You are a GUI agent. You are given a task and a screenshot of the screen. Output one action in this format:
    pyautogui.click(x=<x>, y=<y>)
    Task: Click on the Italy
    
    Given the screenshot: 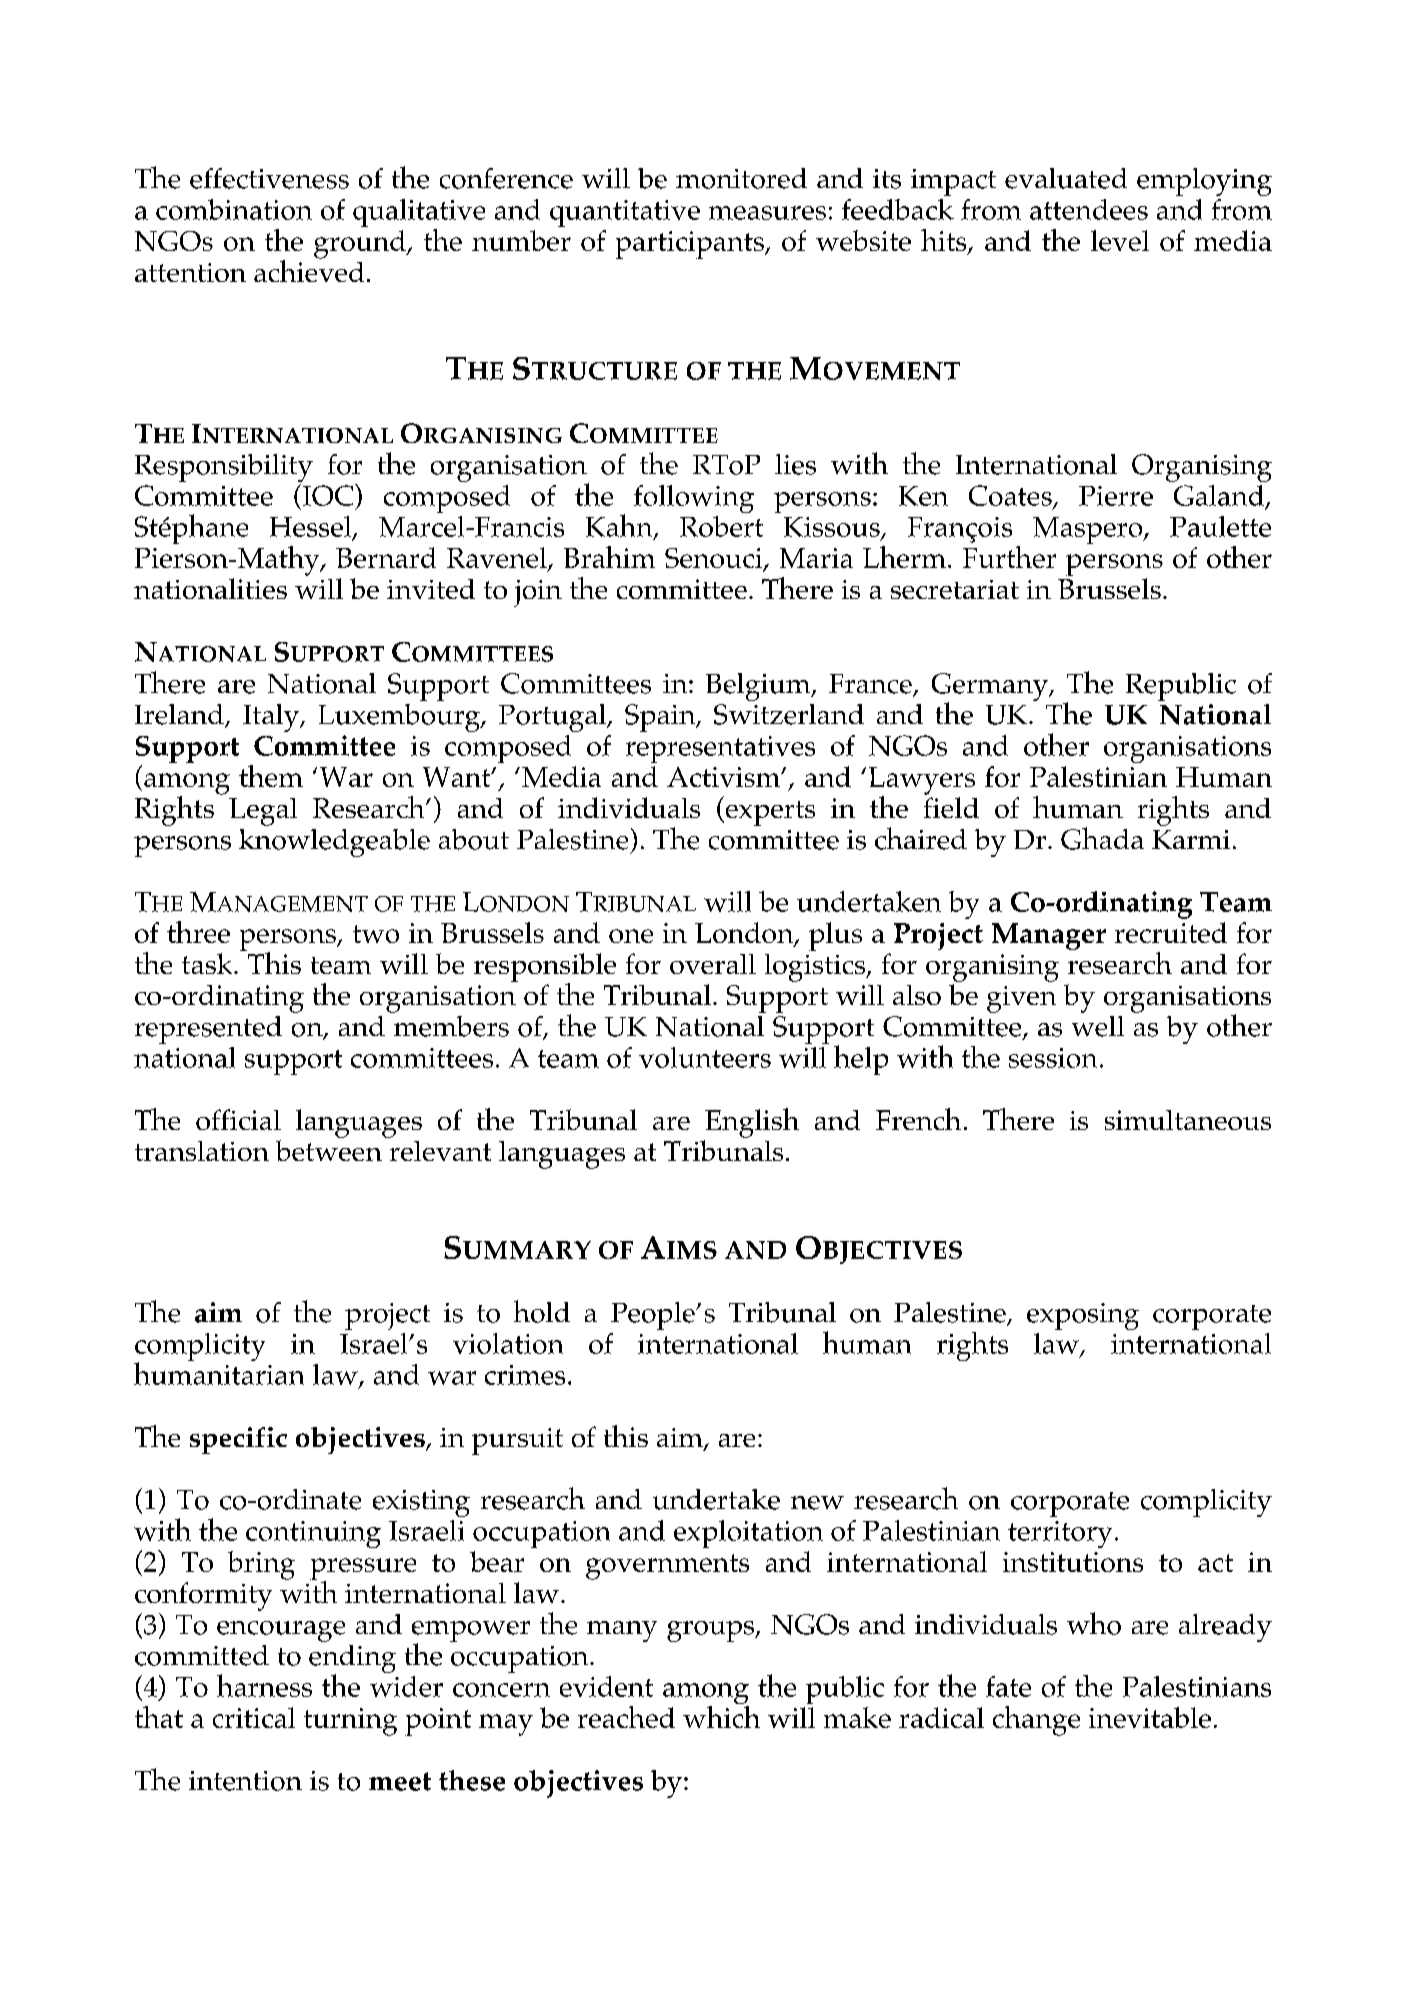 What is the action you would take?
    pyautogui.click(x=272, y=718)
